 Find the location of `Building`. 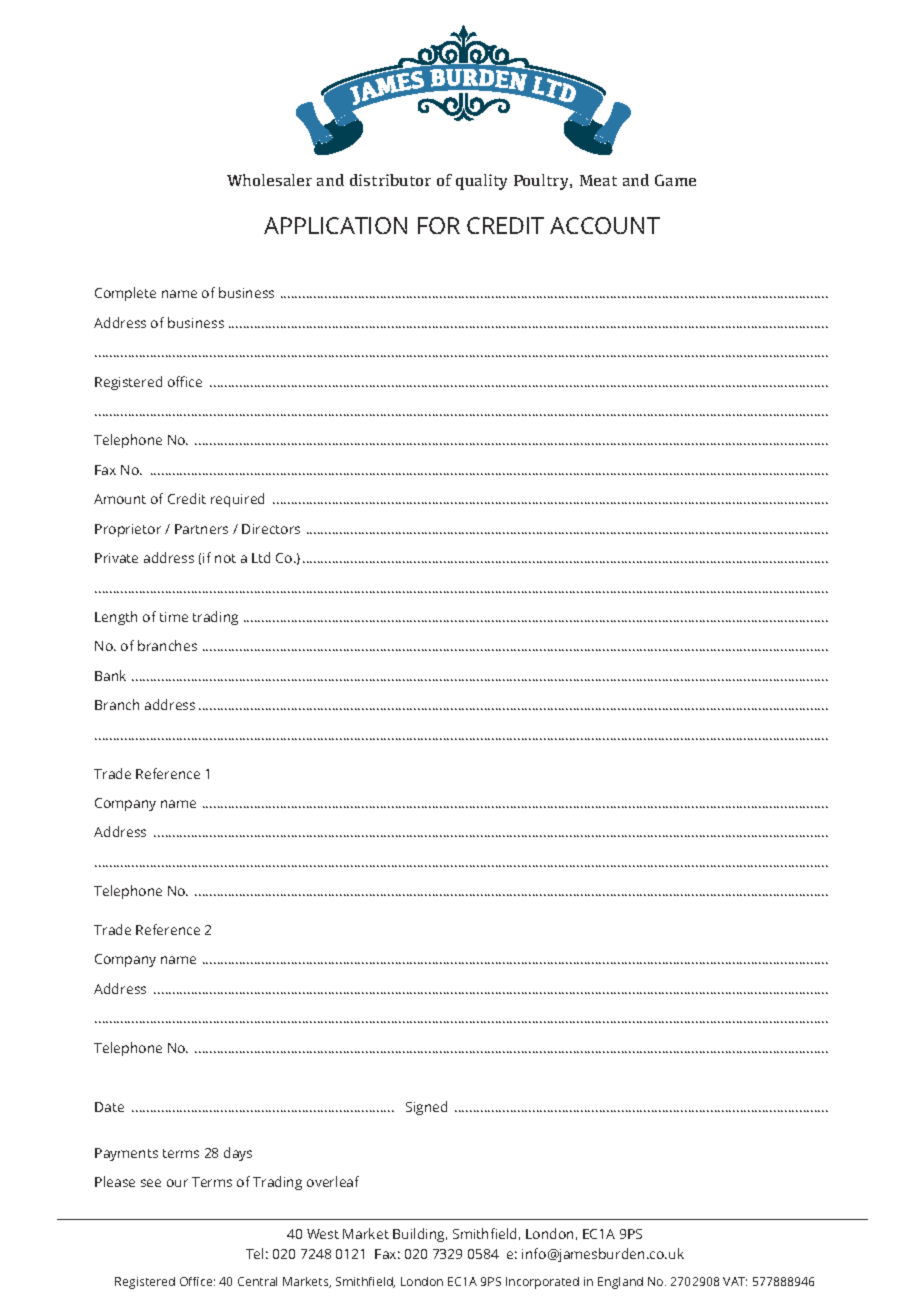

Building is located at coordinates (420, 1235).
